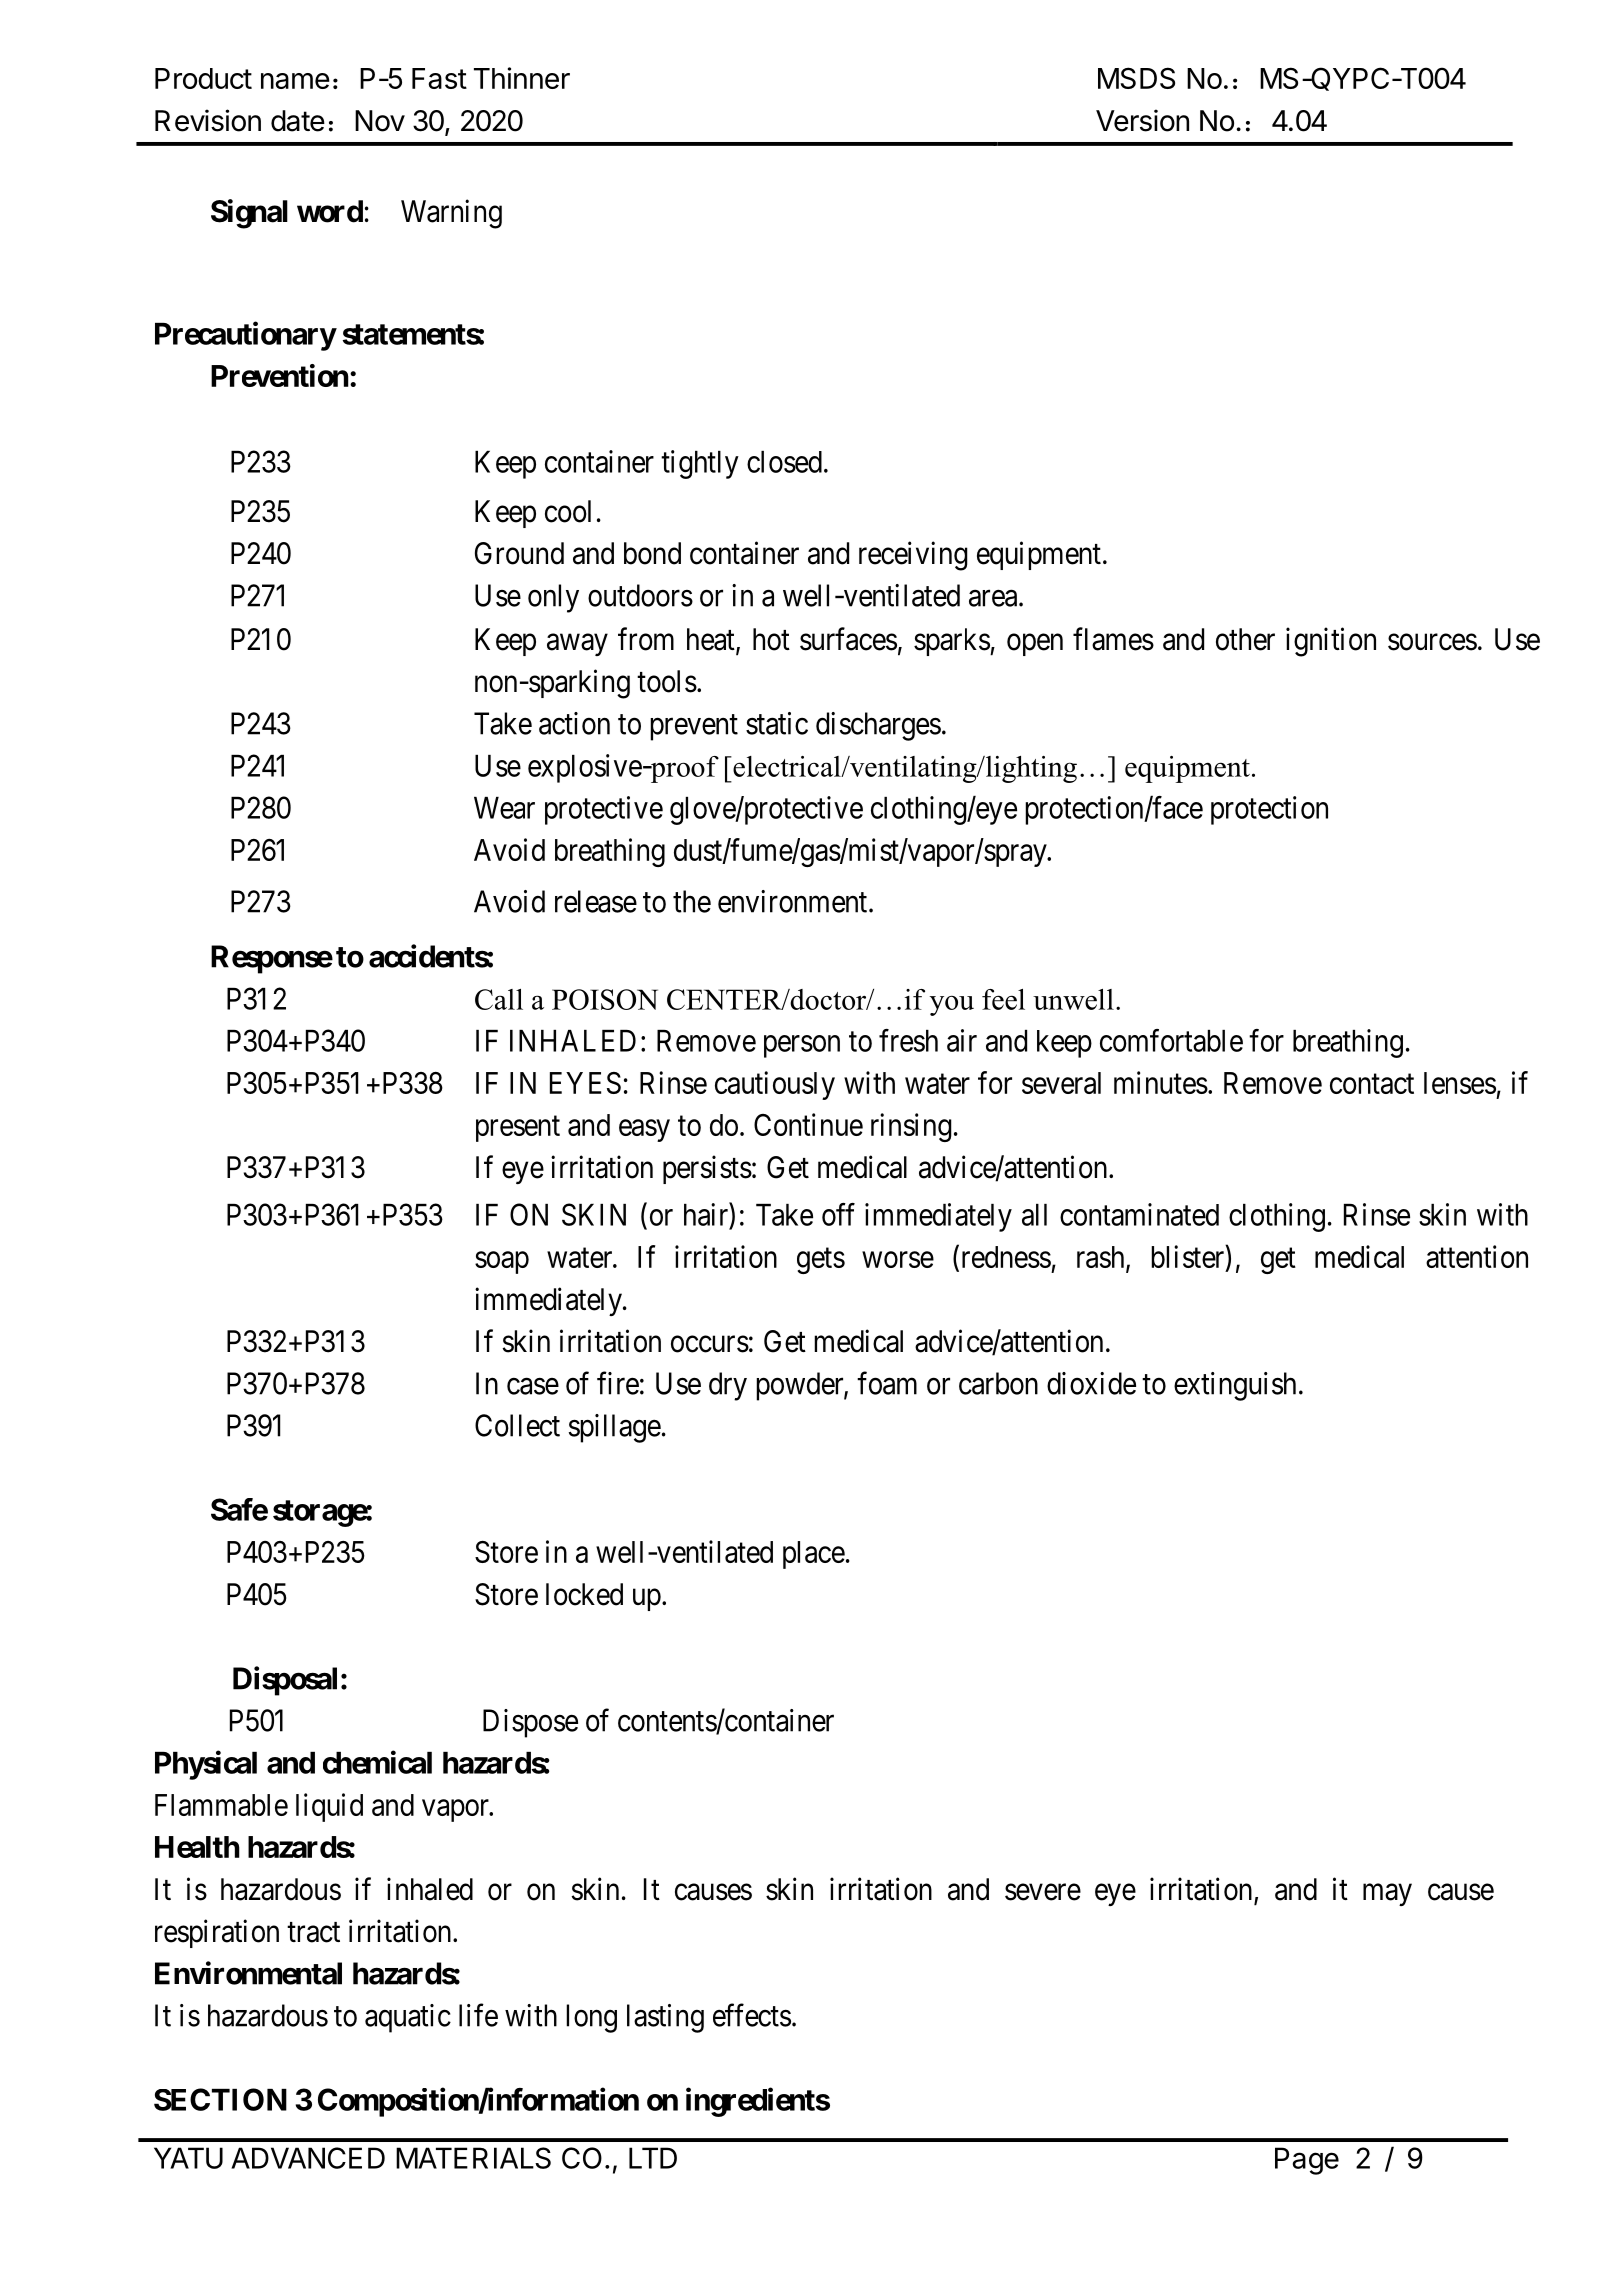 The height and width of the image is (2274, 1608). Describe the element at coordinates (522, 78) in the image. I see `Thinner` at that location.
